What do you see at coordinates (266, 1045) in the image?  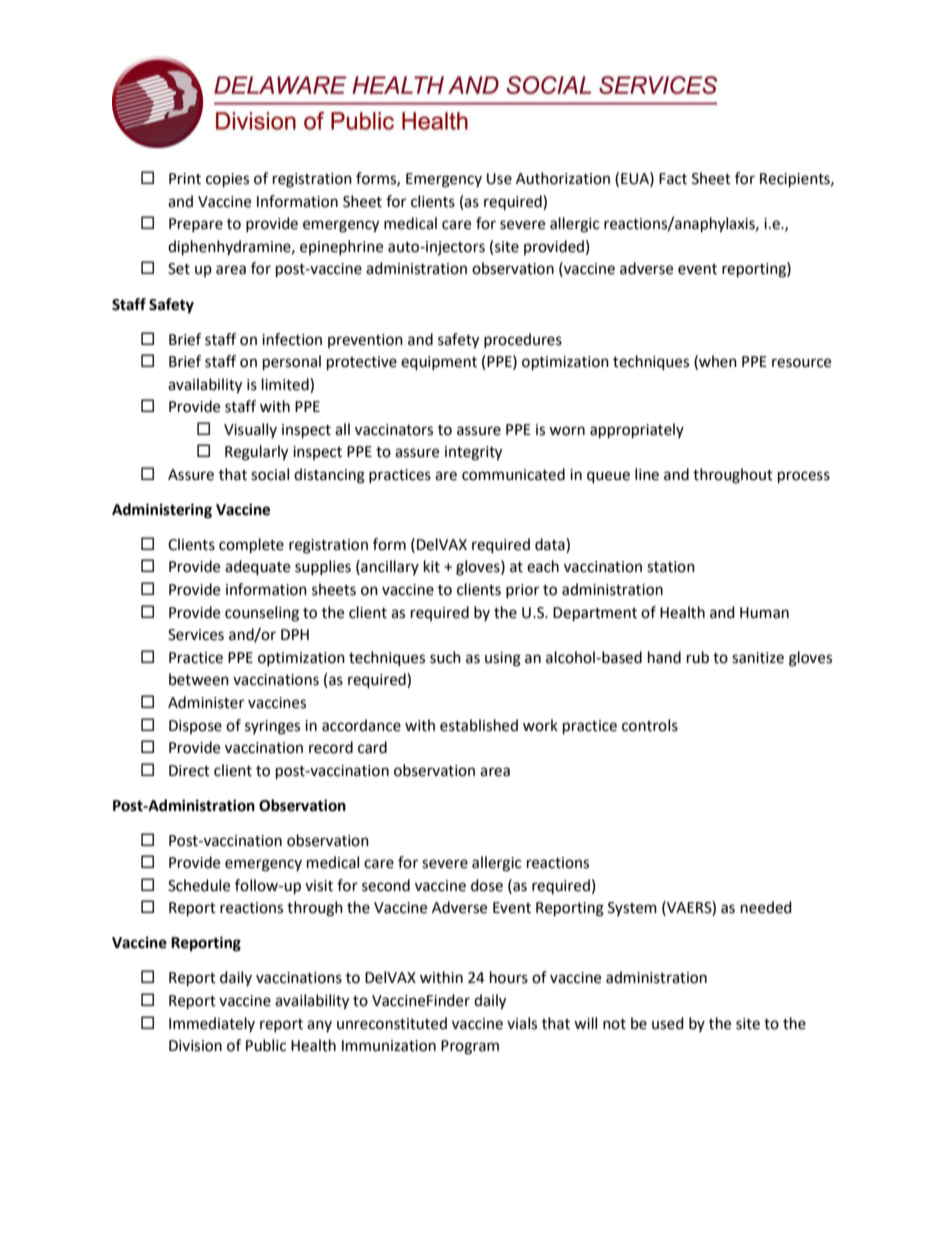 I see `Public` at bounding box center [266, 1045].
